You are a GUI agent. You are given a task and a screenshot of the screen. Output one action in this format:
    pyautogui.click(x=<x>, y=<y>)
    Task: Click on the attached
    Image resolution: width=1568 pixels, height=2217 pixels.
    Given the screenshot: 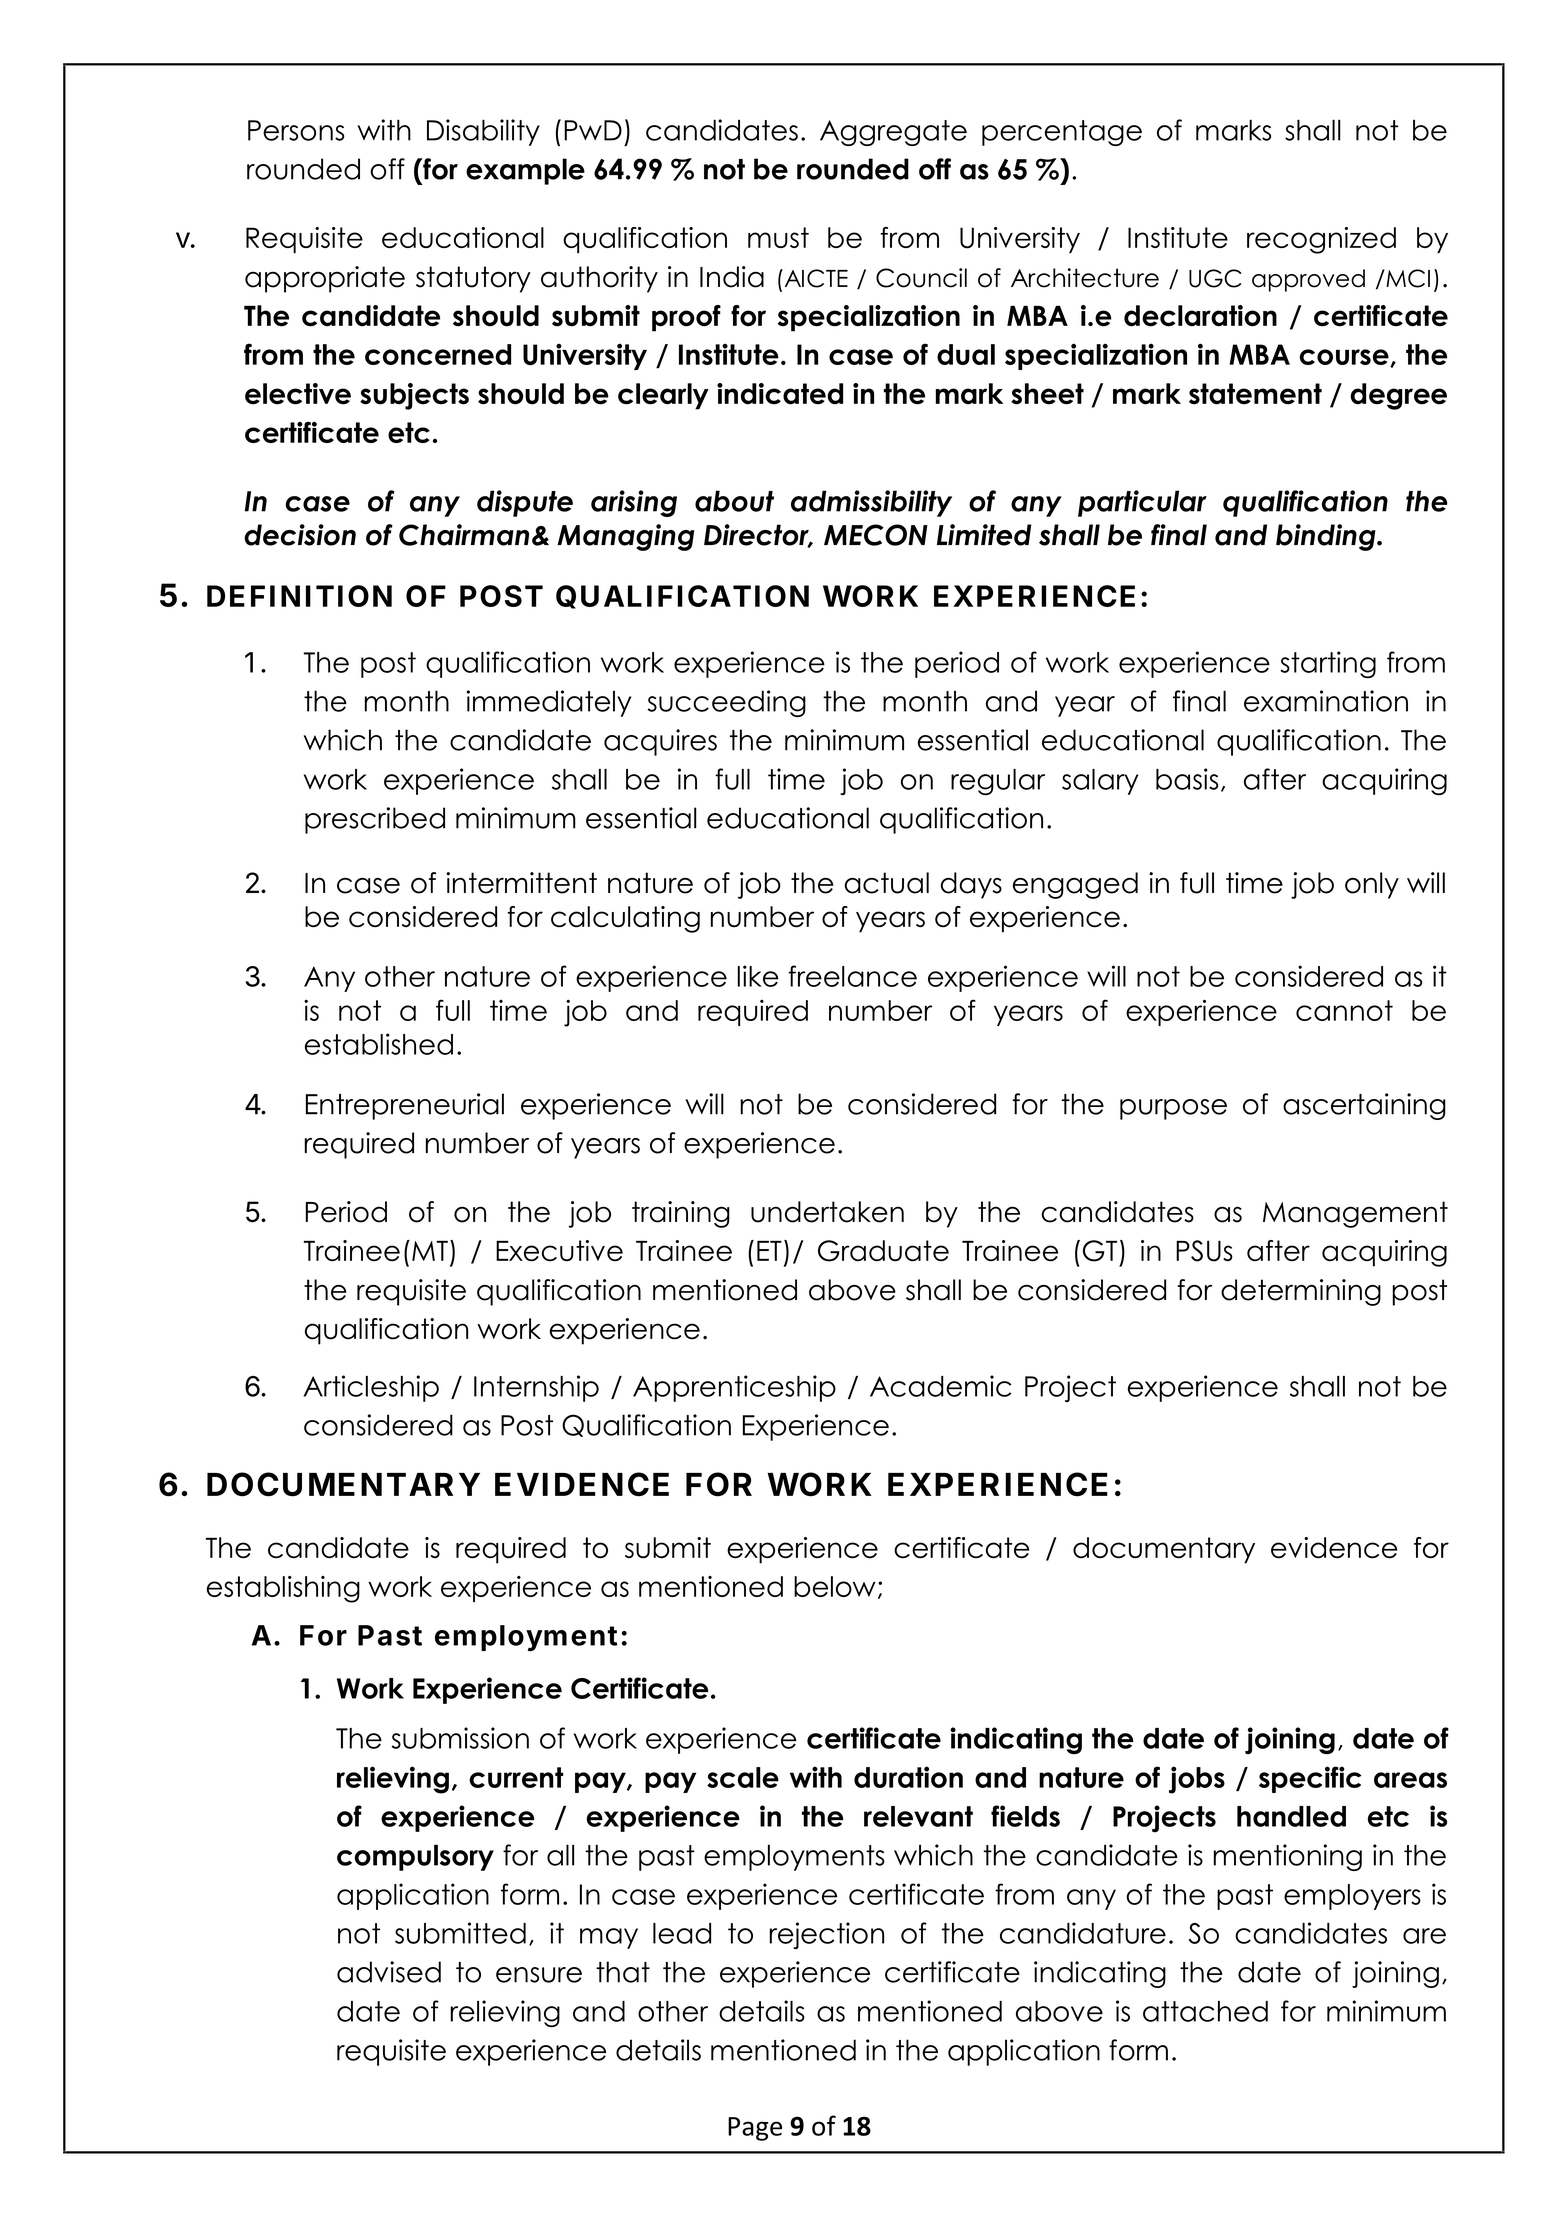 What is the action you would take?
    pyautogui.click(x=1205, y=2011)
